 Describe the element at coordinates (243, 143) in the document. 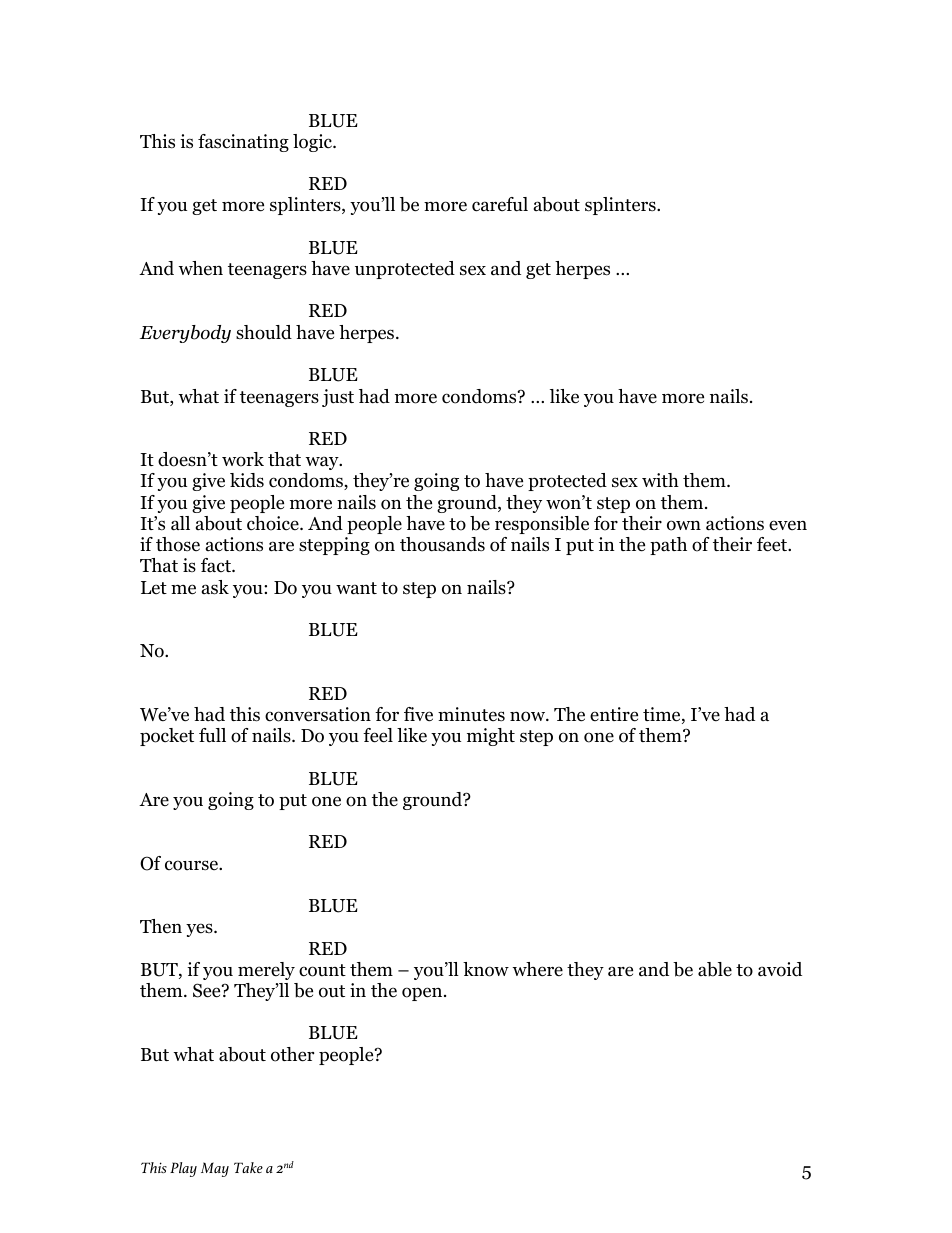

I see `fascinating` at that location.
